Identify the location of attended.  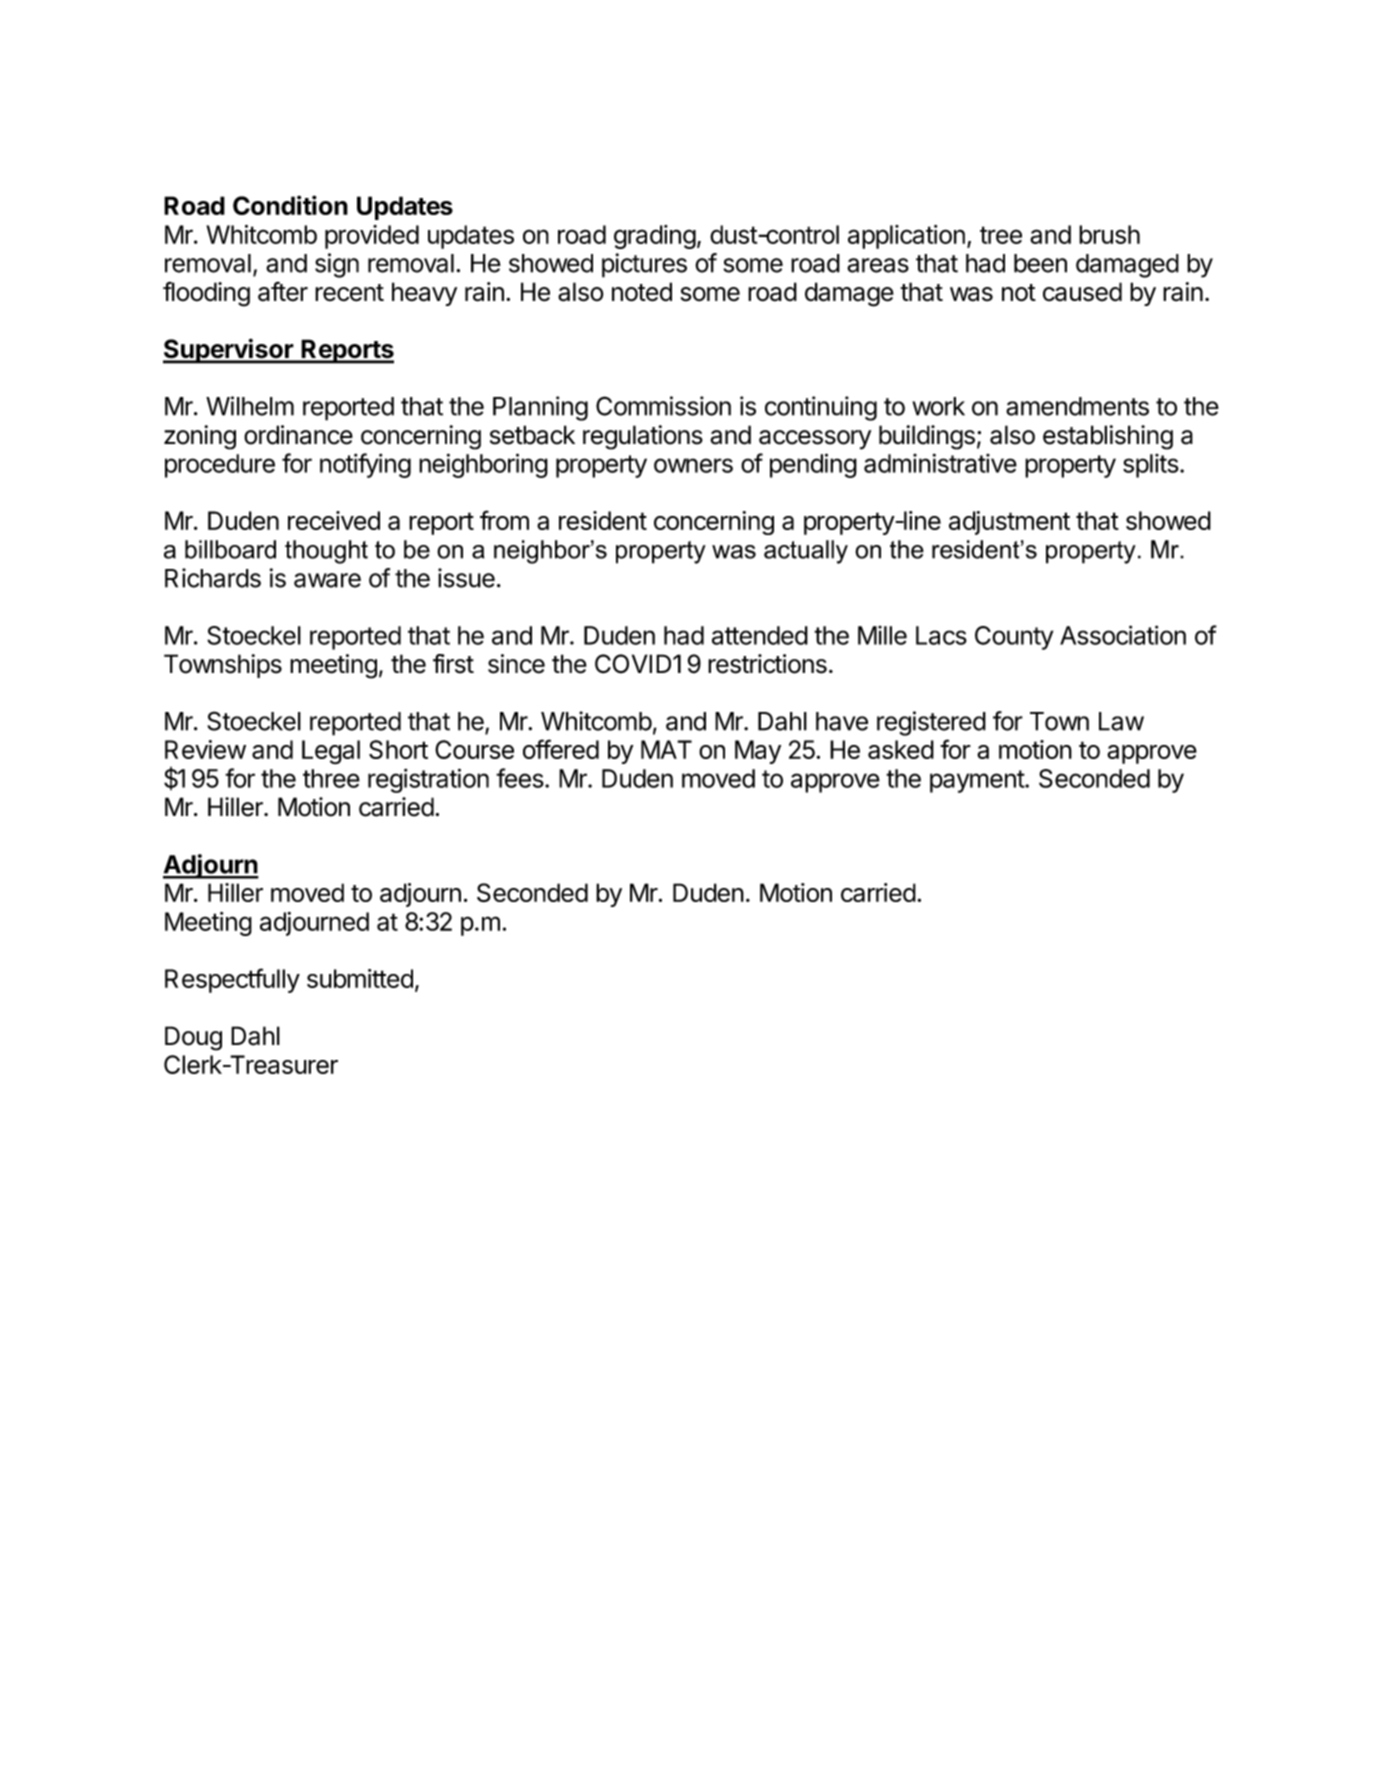
(760, 635).
